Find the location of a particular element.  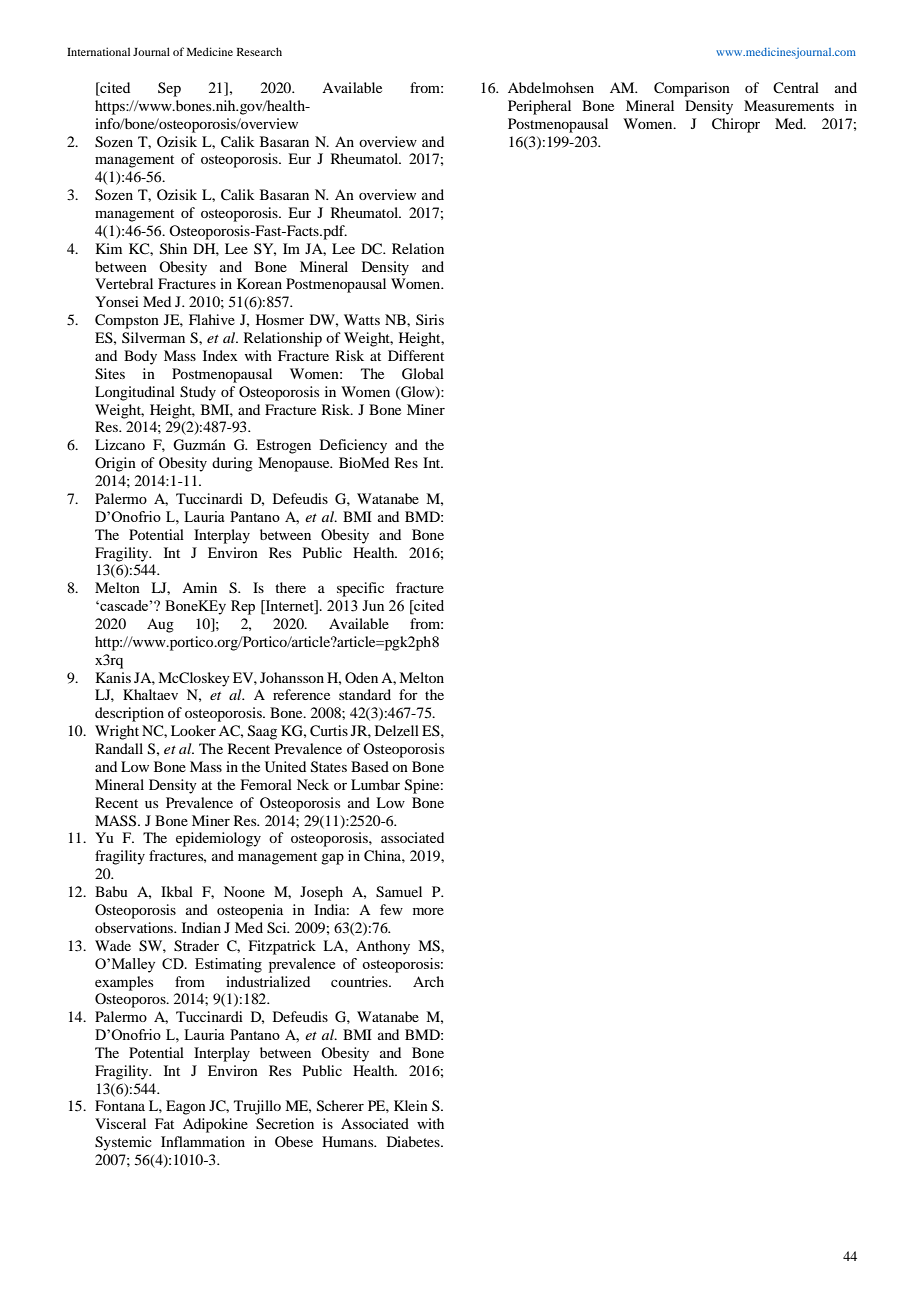

Global is located at coordinates (423, 374).
